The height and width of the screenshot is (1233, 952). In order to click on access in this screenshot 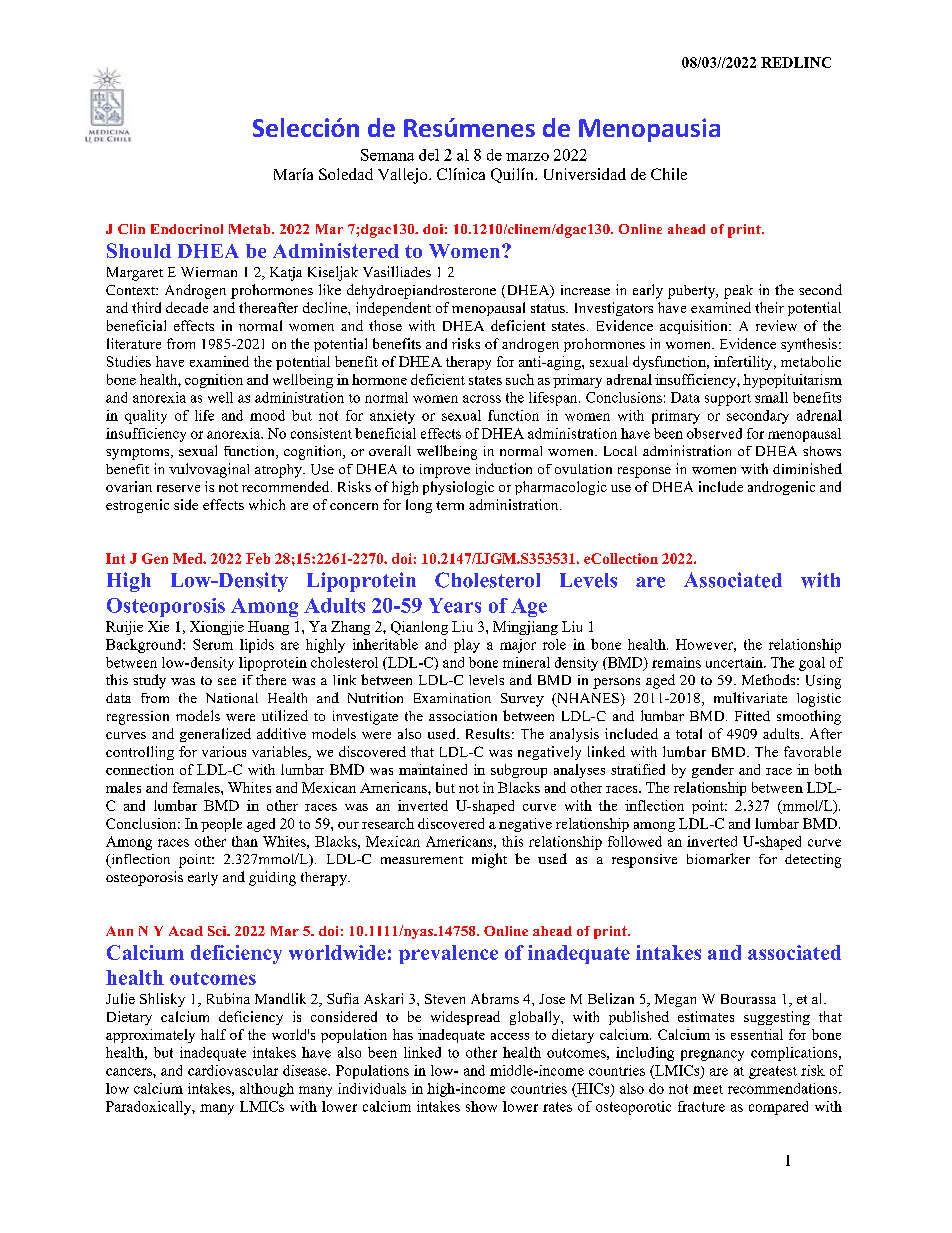, I will do `click(510, 1036)`.
